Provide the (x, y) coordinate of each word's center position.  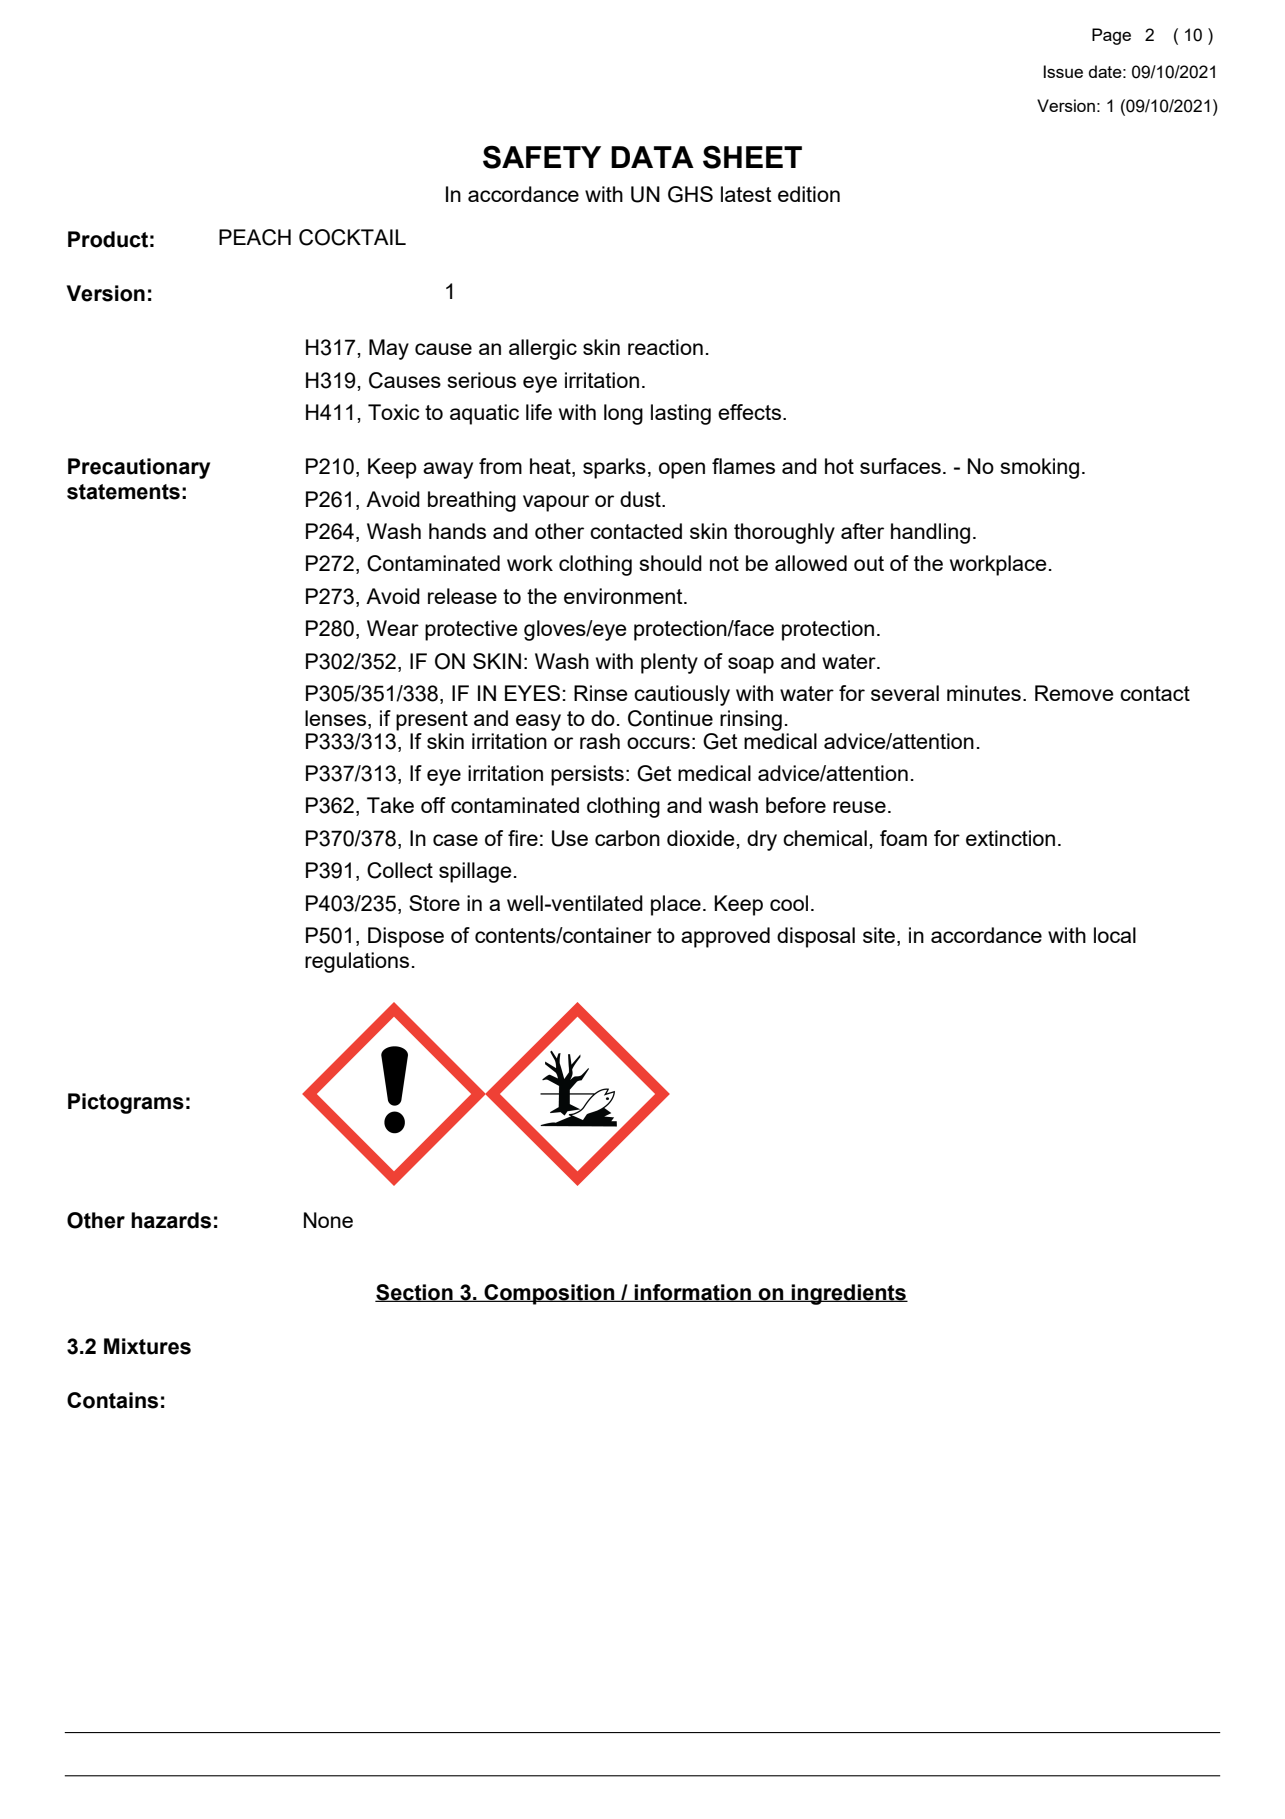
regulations (357, 962)
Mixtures (147, 1346)
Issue (1063, 71)
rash (600, 741)
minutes (984, 693)
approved (725, 937)
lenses (337, 719)
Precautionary (139, 468)
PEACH (255, 237)
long (623, 414)
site (880, 936)
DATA (652, 157)
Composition (549, 1294)
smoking (1040, 468)
